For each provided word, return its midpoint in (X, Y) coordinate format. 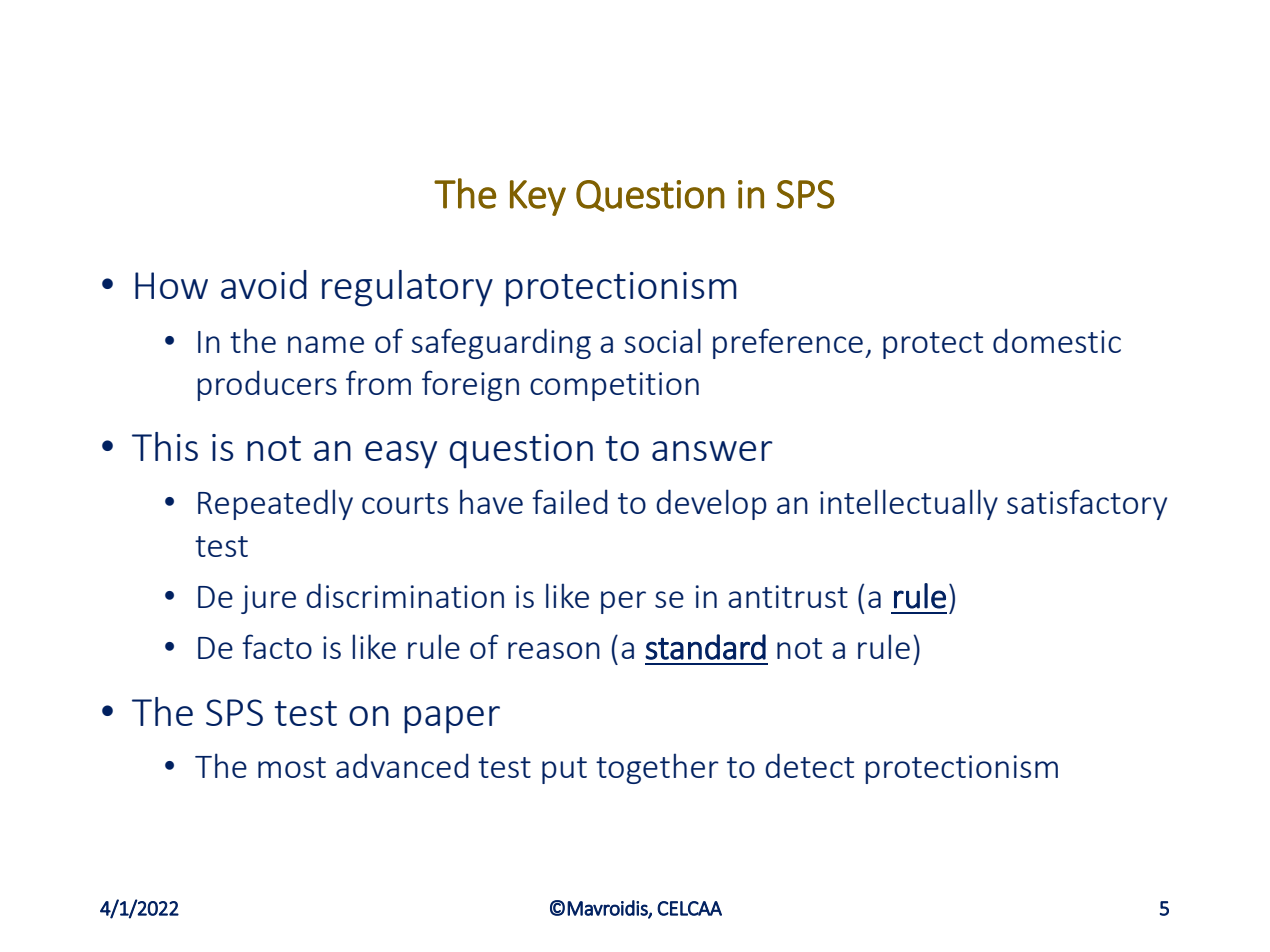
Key (538, 198)
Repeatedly (275, 504)
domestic (1057, 340)
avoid (264, 284)
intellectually (909, 504)
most (292, 767)
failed (570, 501)
